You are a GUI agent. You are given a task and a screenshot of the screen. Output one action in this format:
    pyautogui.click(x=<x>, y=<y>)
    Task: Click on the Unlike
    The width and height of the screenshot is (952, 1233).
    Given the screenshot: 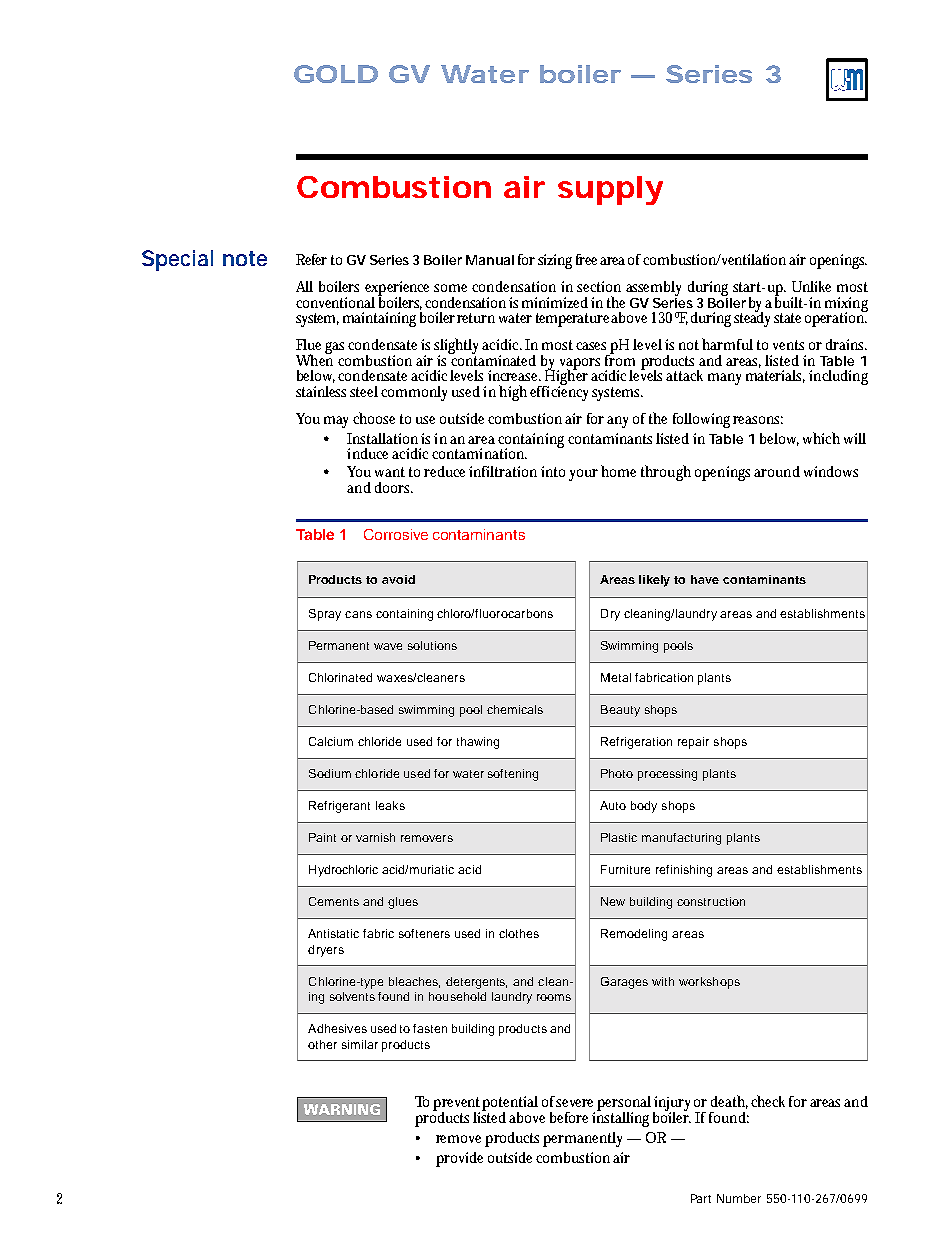 What is the action you would take?
    pyautogui.click(x=811, y=286)
